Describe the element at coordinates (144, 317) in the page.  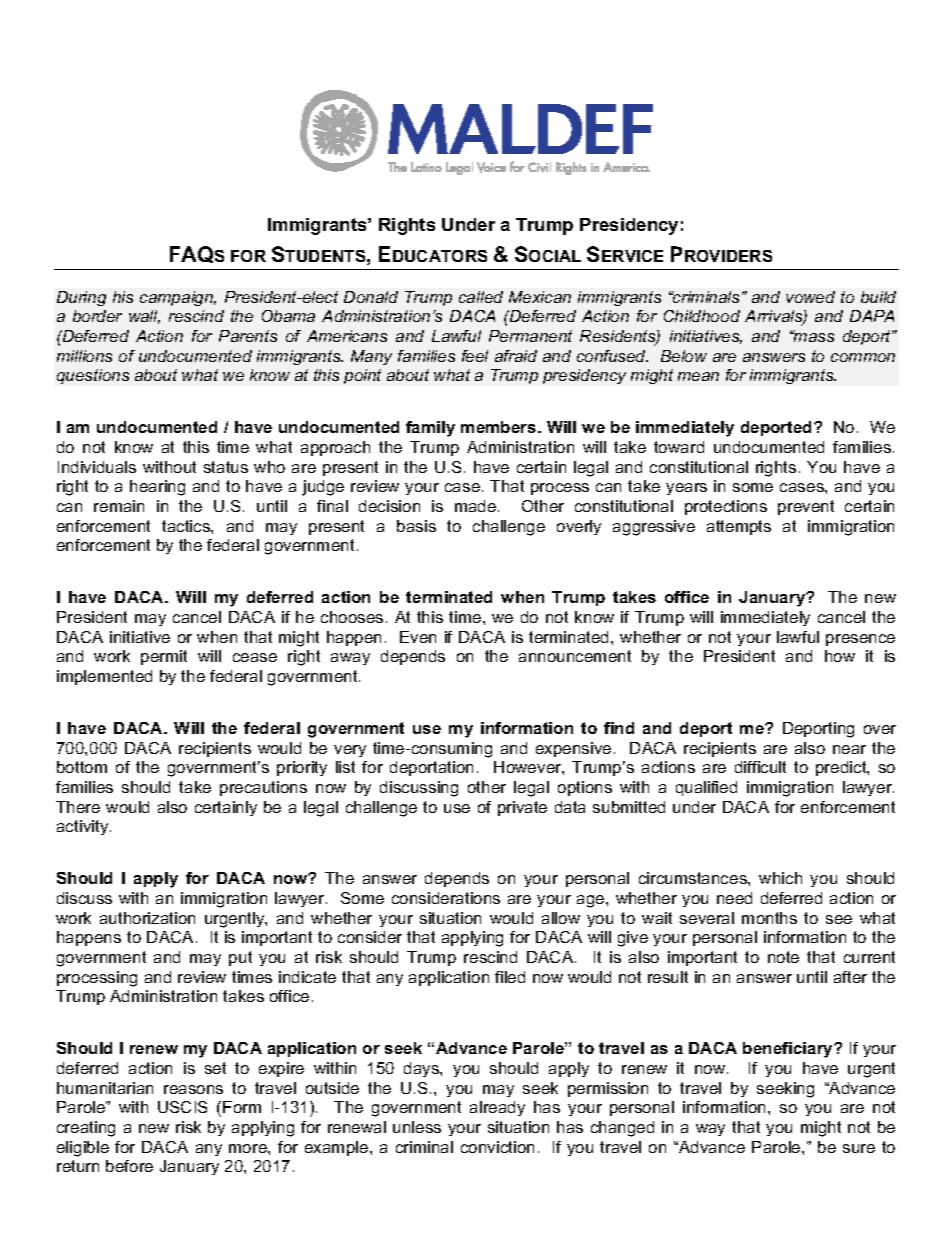
I see `wall` at that location.
